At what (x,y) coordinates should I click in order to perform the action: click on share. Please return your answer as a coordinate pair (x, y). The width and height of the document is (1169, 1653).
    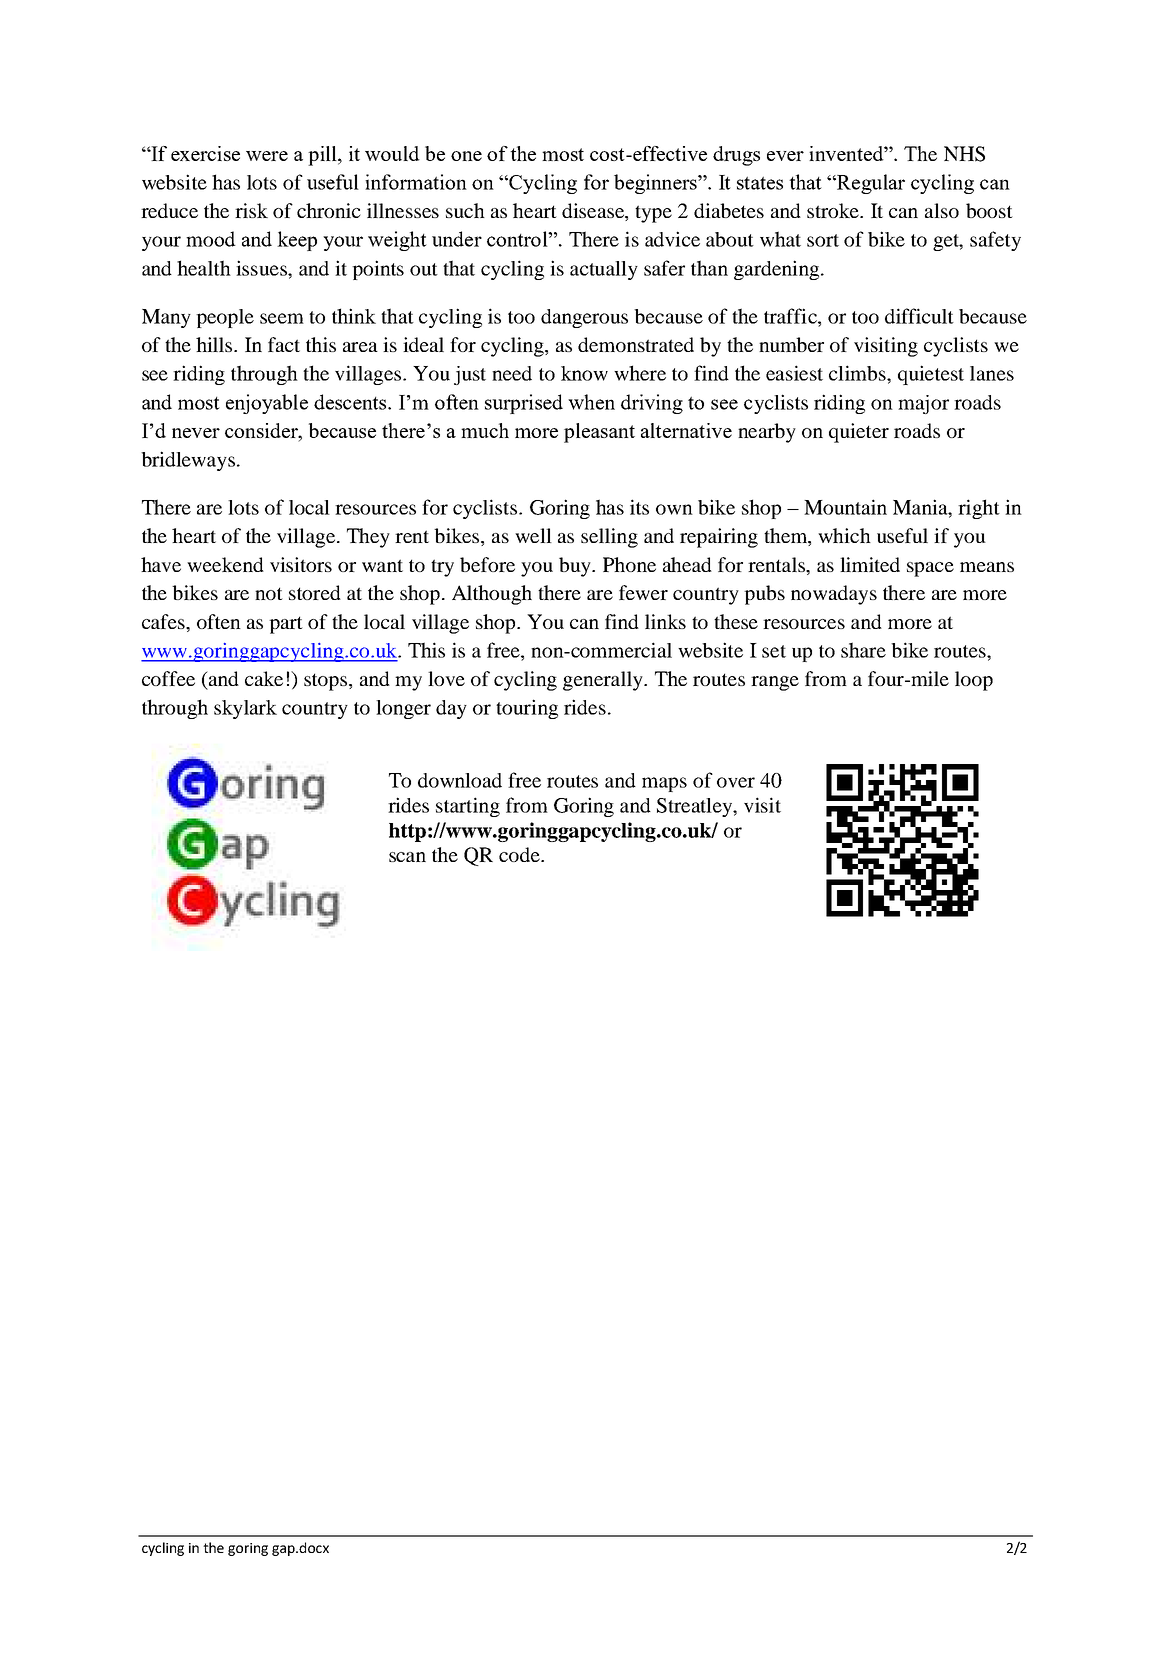
    Looking at the image, I should click on (863, 650).
